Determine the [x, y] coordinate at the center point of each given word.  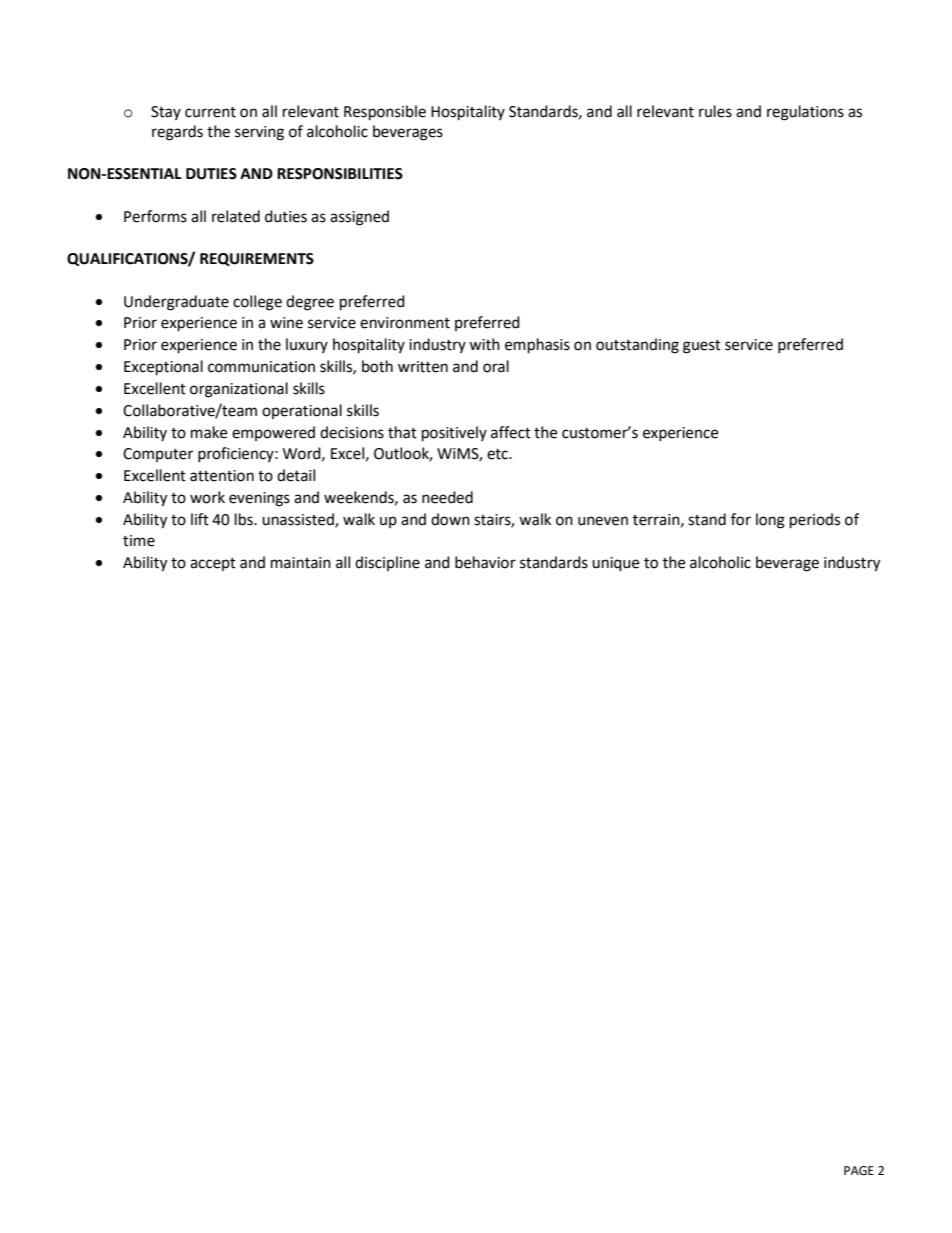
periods [815, 521]
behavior [485, 562]
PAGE [859, 1171]
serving [259, 133]
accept [213, 564]
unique [615, 564]
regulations [805, 113]
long [770, 521]
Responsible [385, 113]
